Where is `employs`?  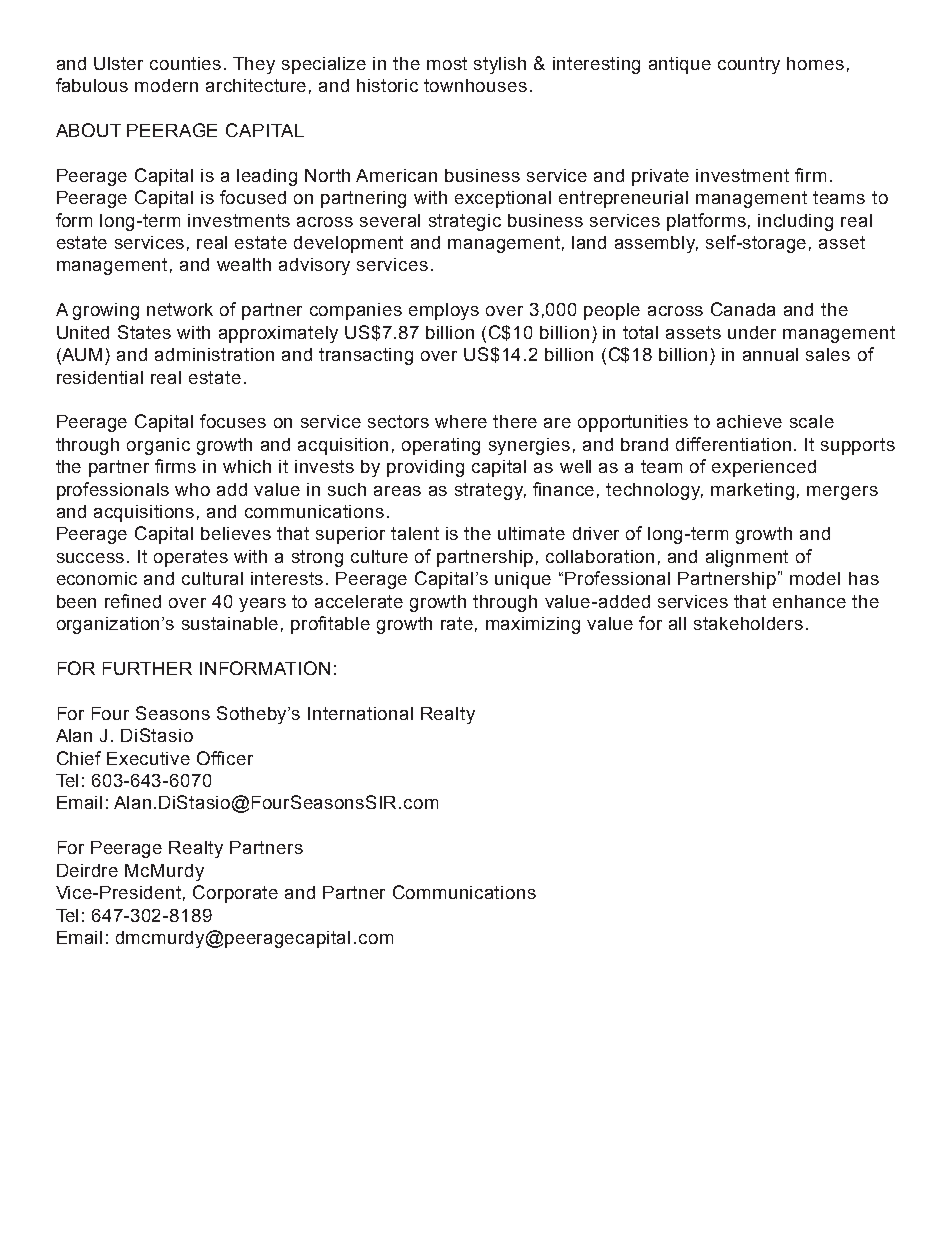 employs is located at coordinates (444, 311).
